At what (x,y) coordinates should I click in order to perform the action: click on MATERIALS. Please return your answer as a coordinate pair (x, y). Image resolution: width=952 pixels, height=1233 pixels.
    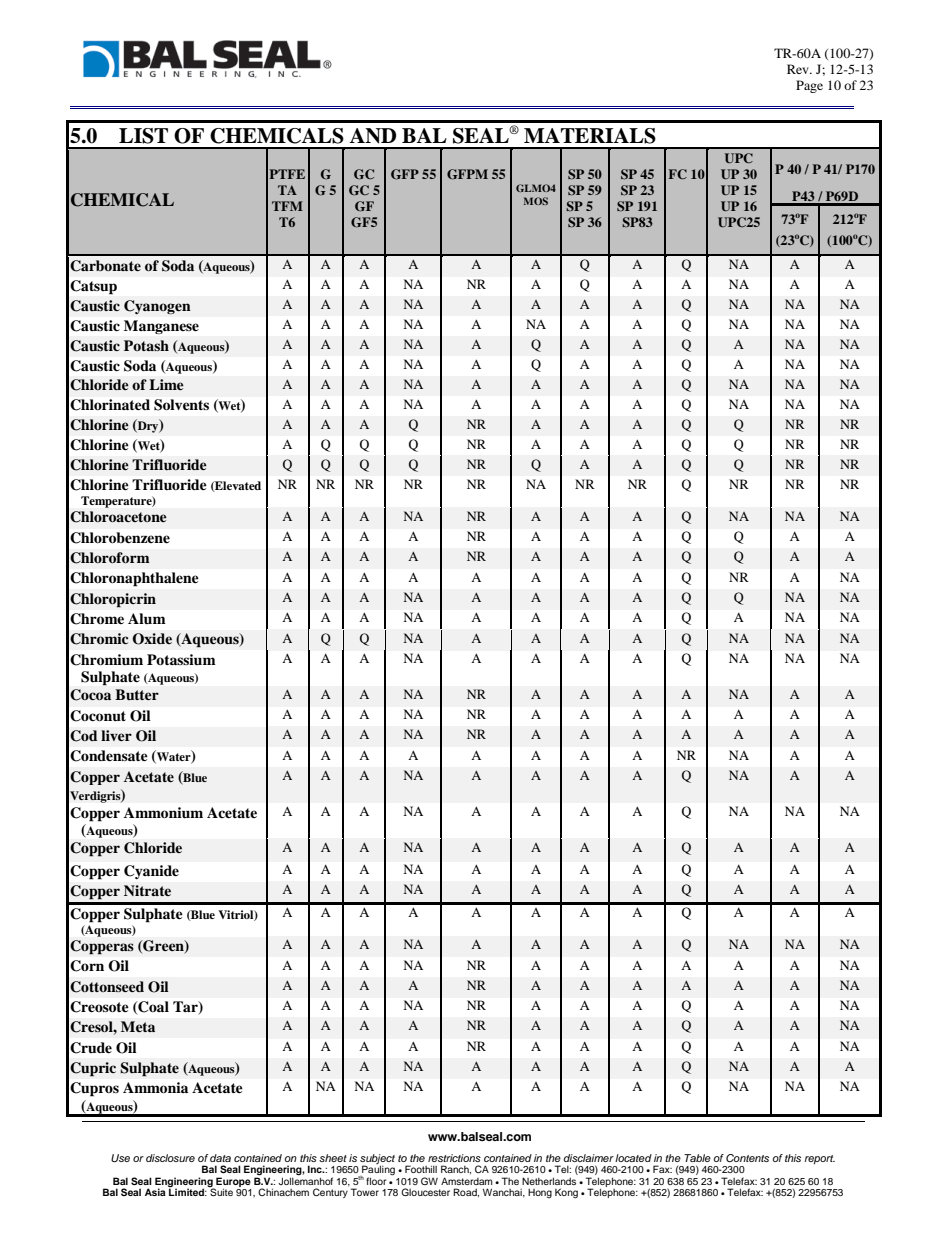
    Looking at the image, I should click on (590, 136).
